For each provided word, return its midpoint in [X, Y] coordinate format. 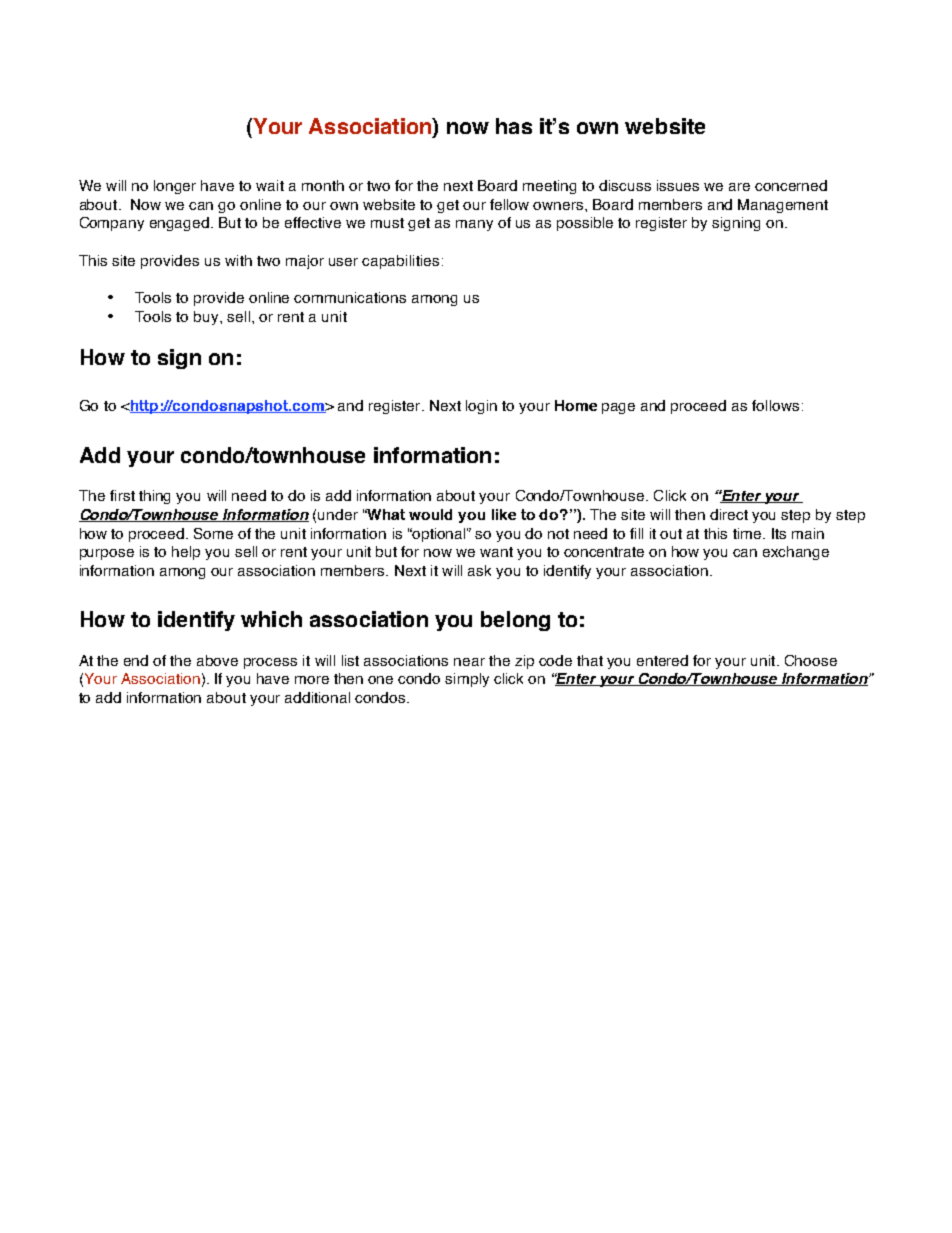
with [238, 260]
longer [175, 187]
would [430, 514]
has [514, 126]
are [739, 187]
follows [775, 405]
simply [467, 680]
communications [350, 297]
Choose [811, 660]
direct [729, 514]
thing [154, 497]
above [217, 660]
